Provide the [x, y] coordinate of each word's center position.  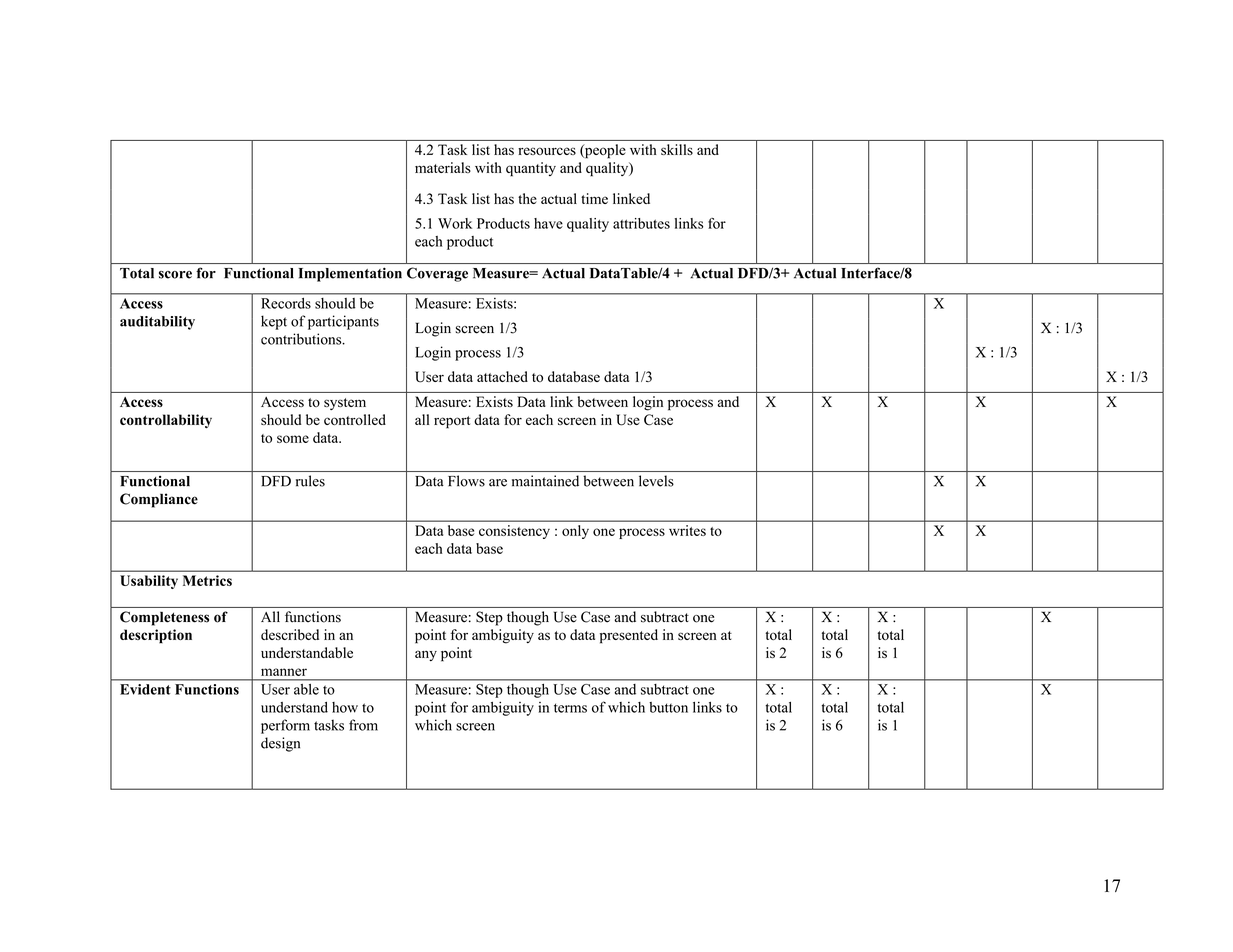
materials [443, 167]
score [175, 275]
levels [656, 481]
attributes [641, 223]
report [452, 422]
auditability [157, 323]
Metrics [207, 580]
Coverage [437, 274]
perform [285, 726]
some [293, 439]
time [594, 198]
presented [629, 636]
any [426, 655]
